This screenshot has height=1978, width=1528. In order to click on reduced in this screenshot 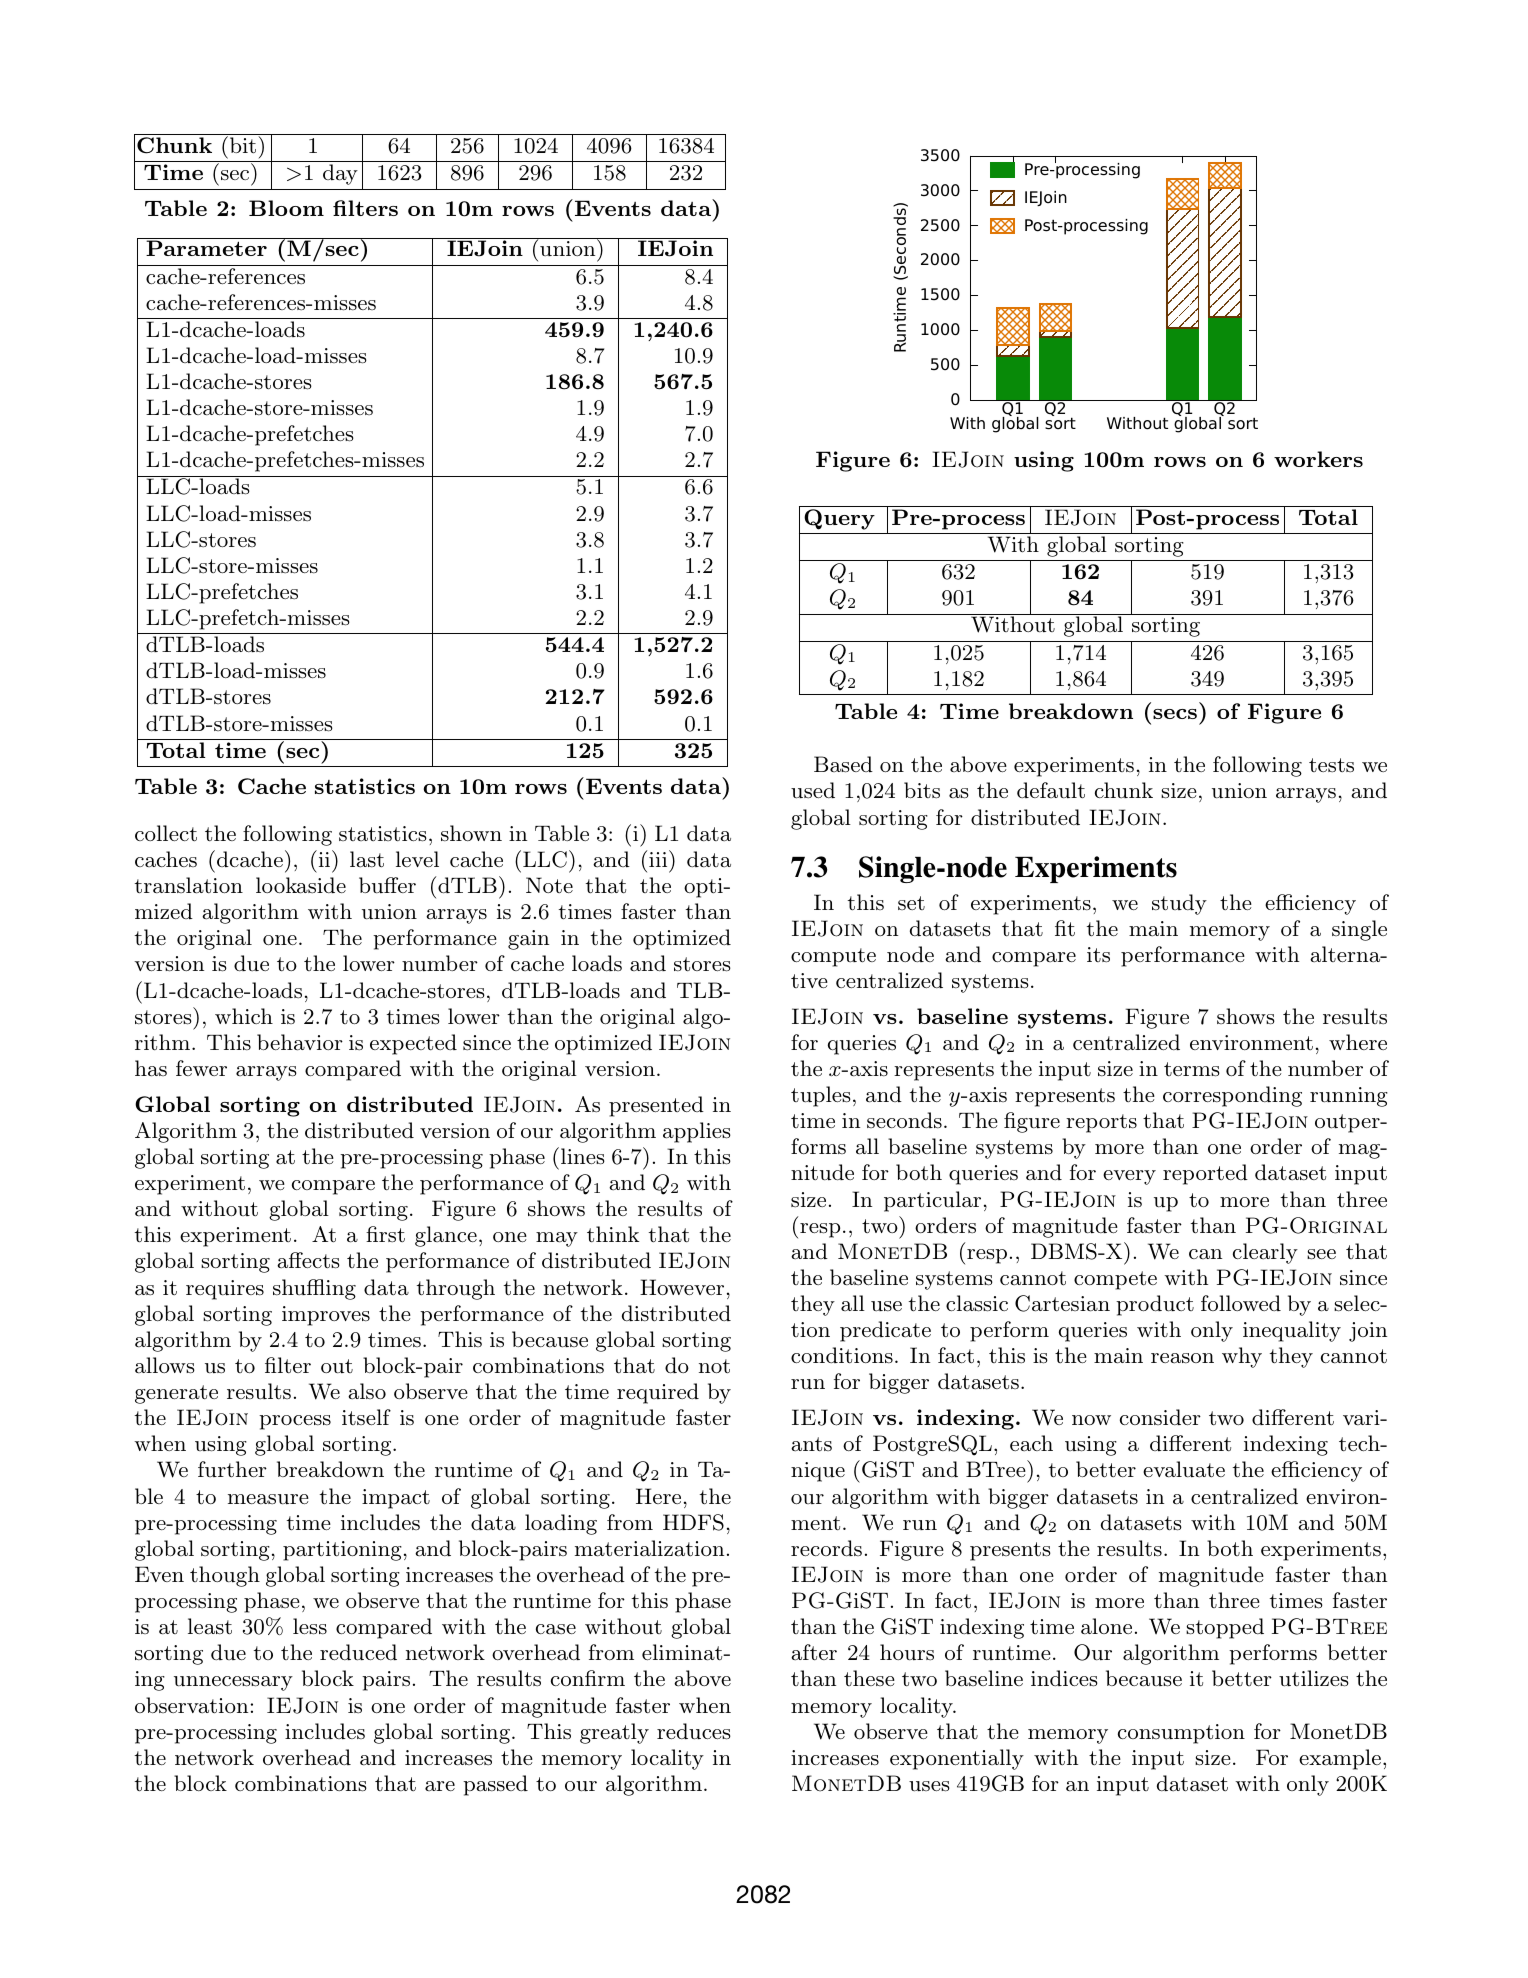, I will do `click(358, 1652)`.
